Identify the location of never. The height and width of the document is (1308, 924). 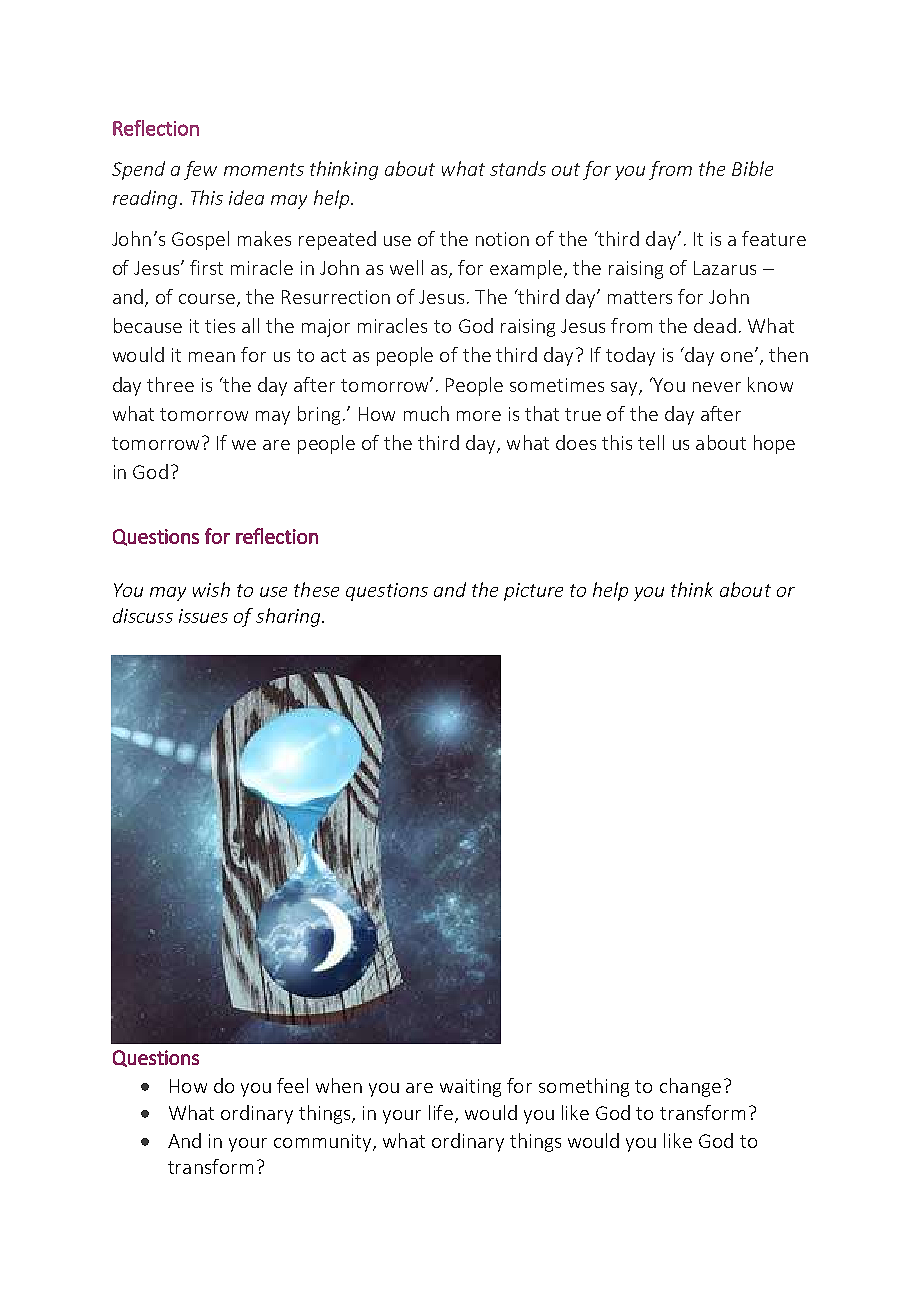
(717, 387).
